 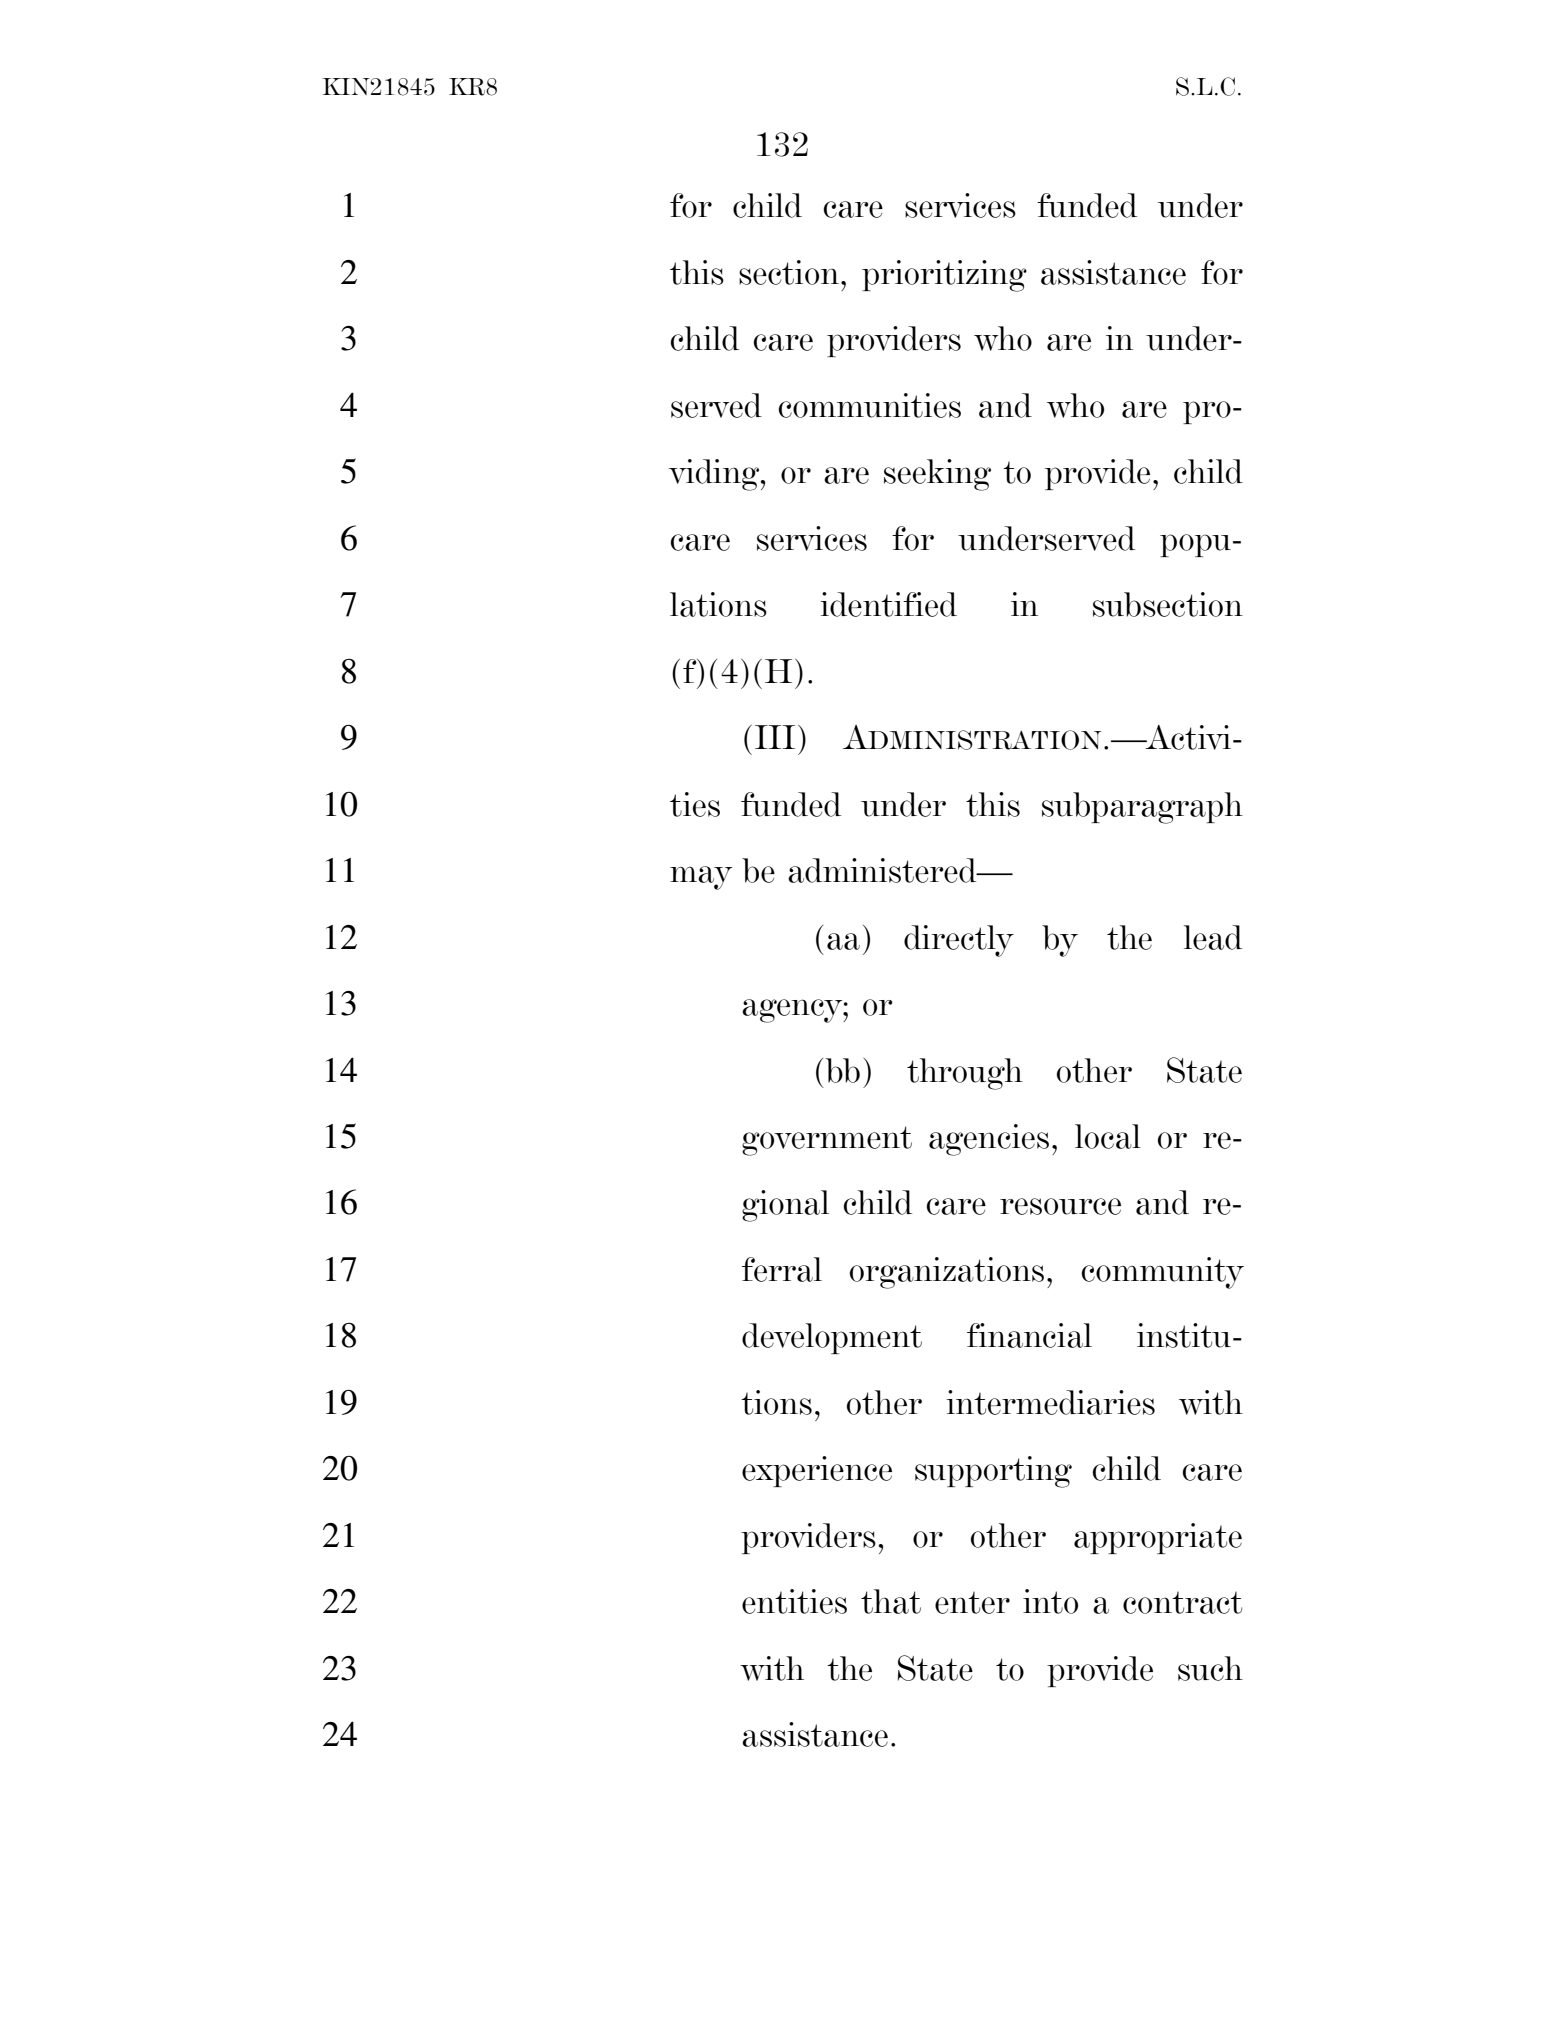 What do you see at coordinates (1029, 1335) in the screenshot?
I see `financial` at bounding box center [1029, 1335].
